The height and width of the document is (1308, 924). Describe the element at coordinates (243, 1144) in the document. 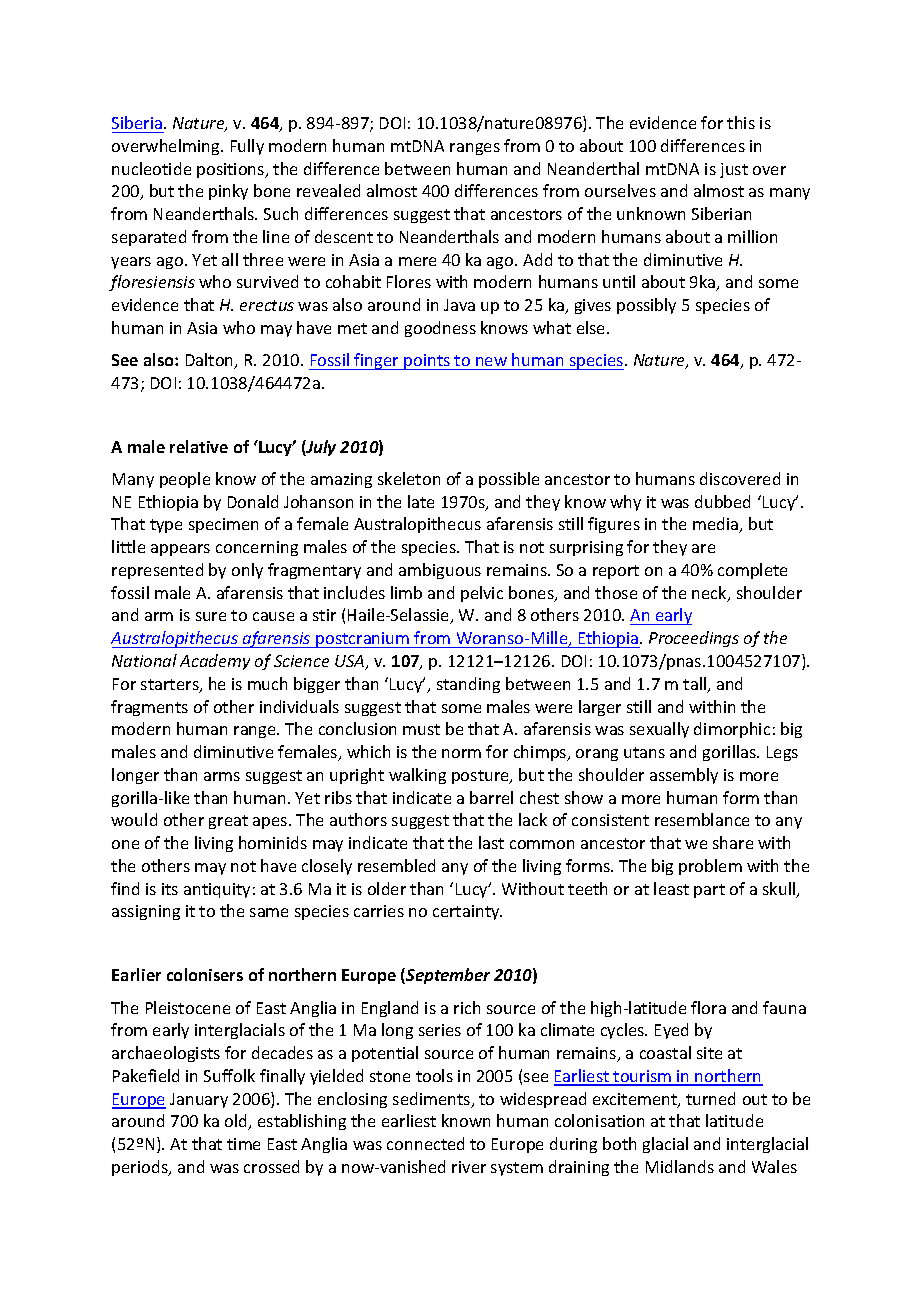

I see `time` at that location.
